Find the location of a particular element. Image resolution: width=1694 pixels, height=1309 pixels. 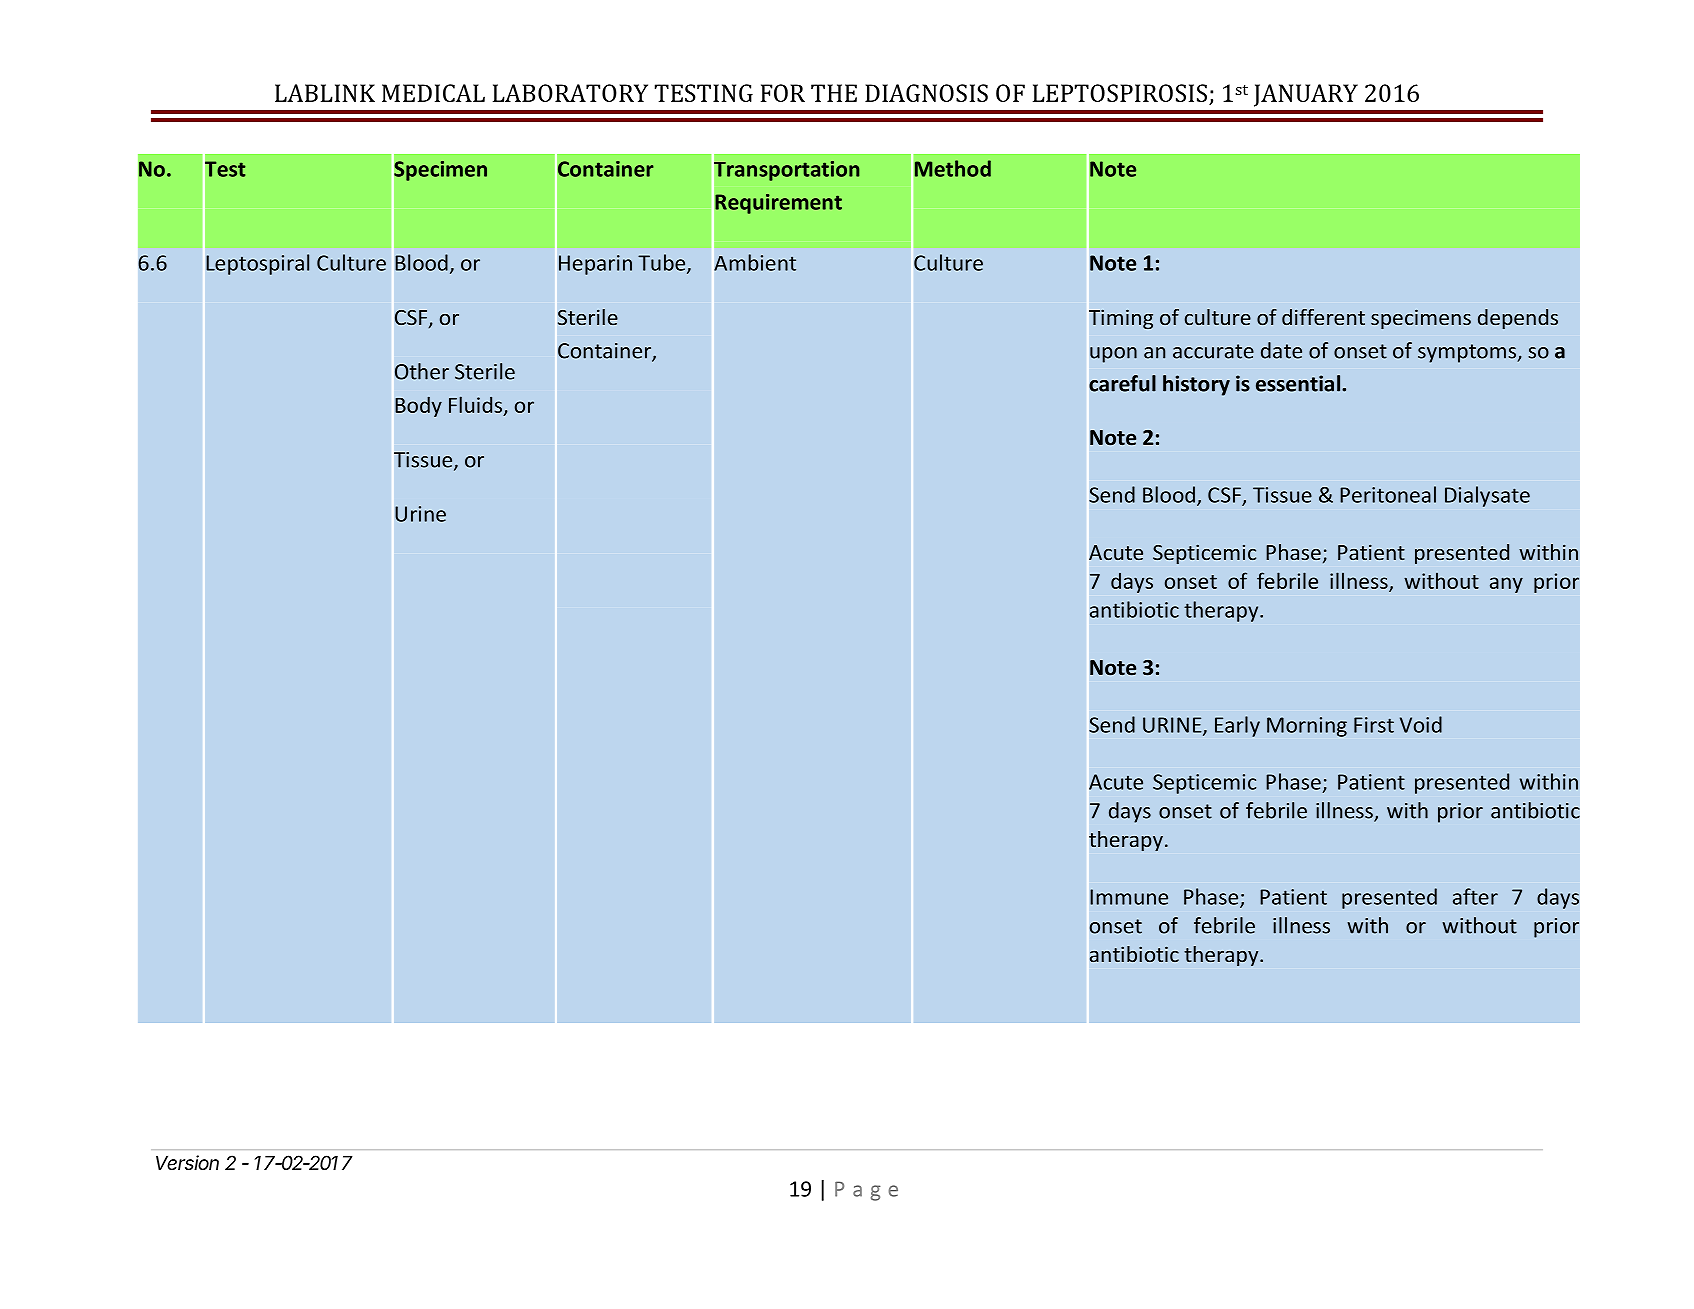

history is located at coordinates (1196, 385).
